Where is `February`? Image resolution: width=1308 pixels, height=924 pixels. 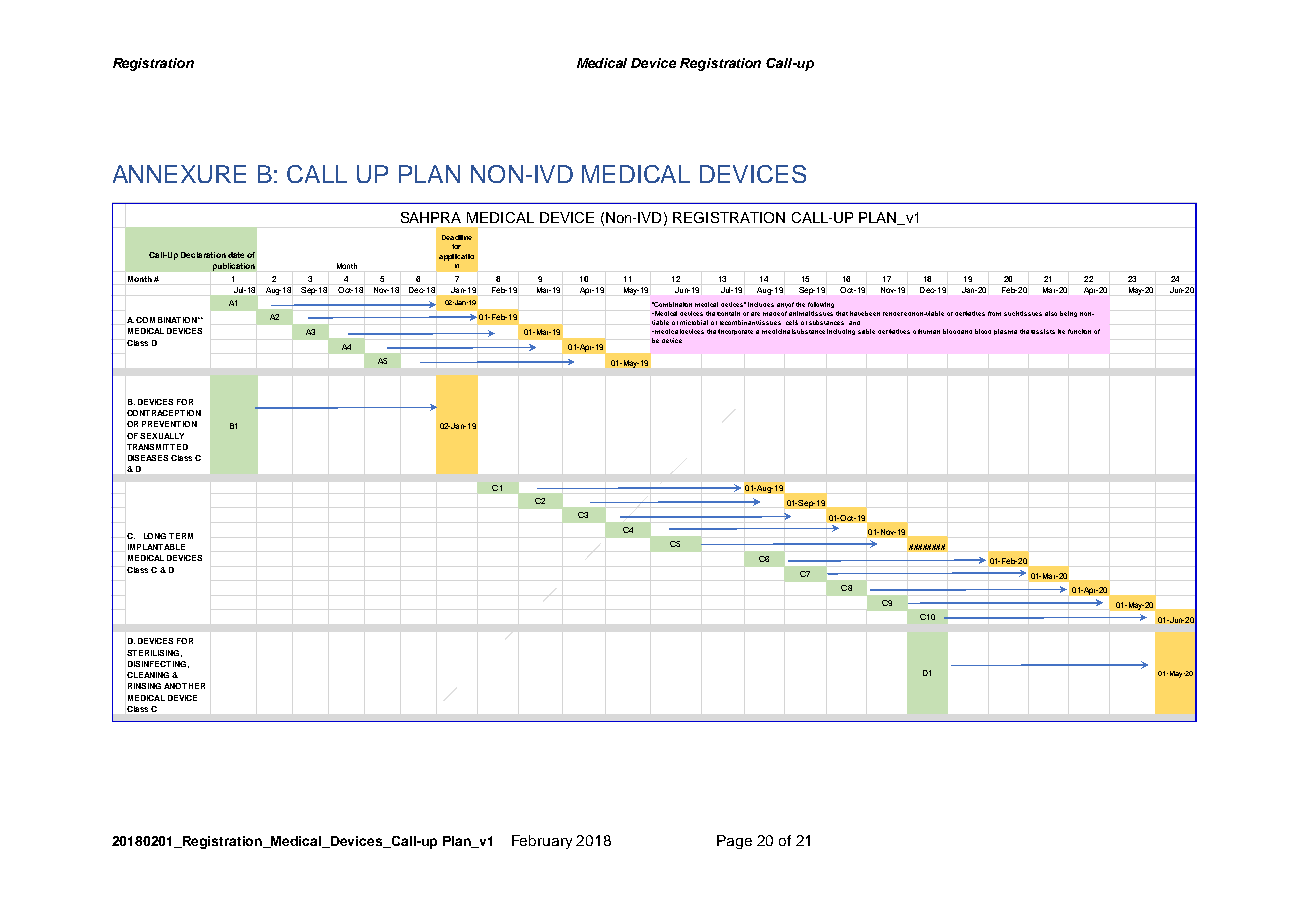 February is located at coordinates (542, 842).
